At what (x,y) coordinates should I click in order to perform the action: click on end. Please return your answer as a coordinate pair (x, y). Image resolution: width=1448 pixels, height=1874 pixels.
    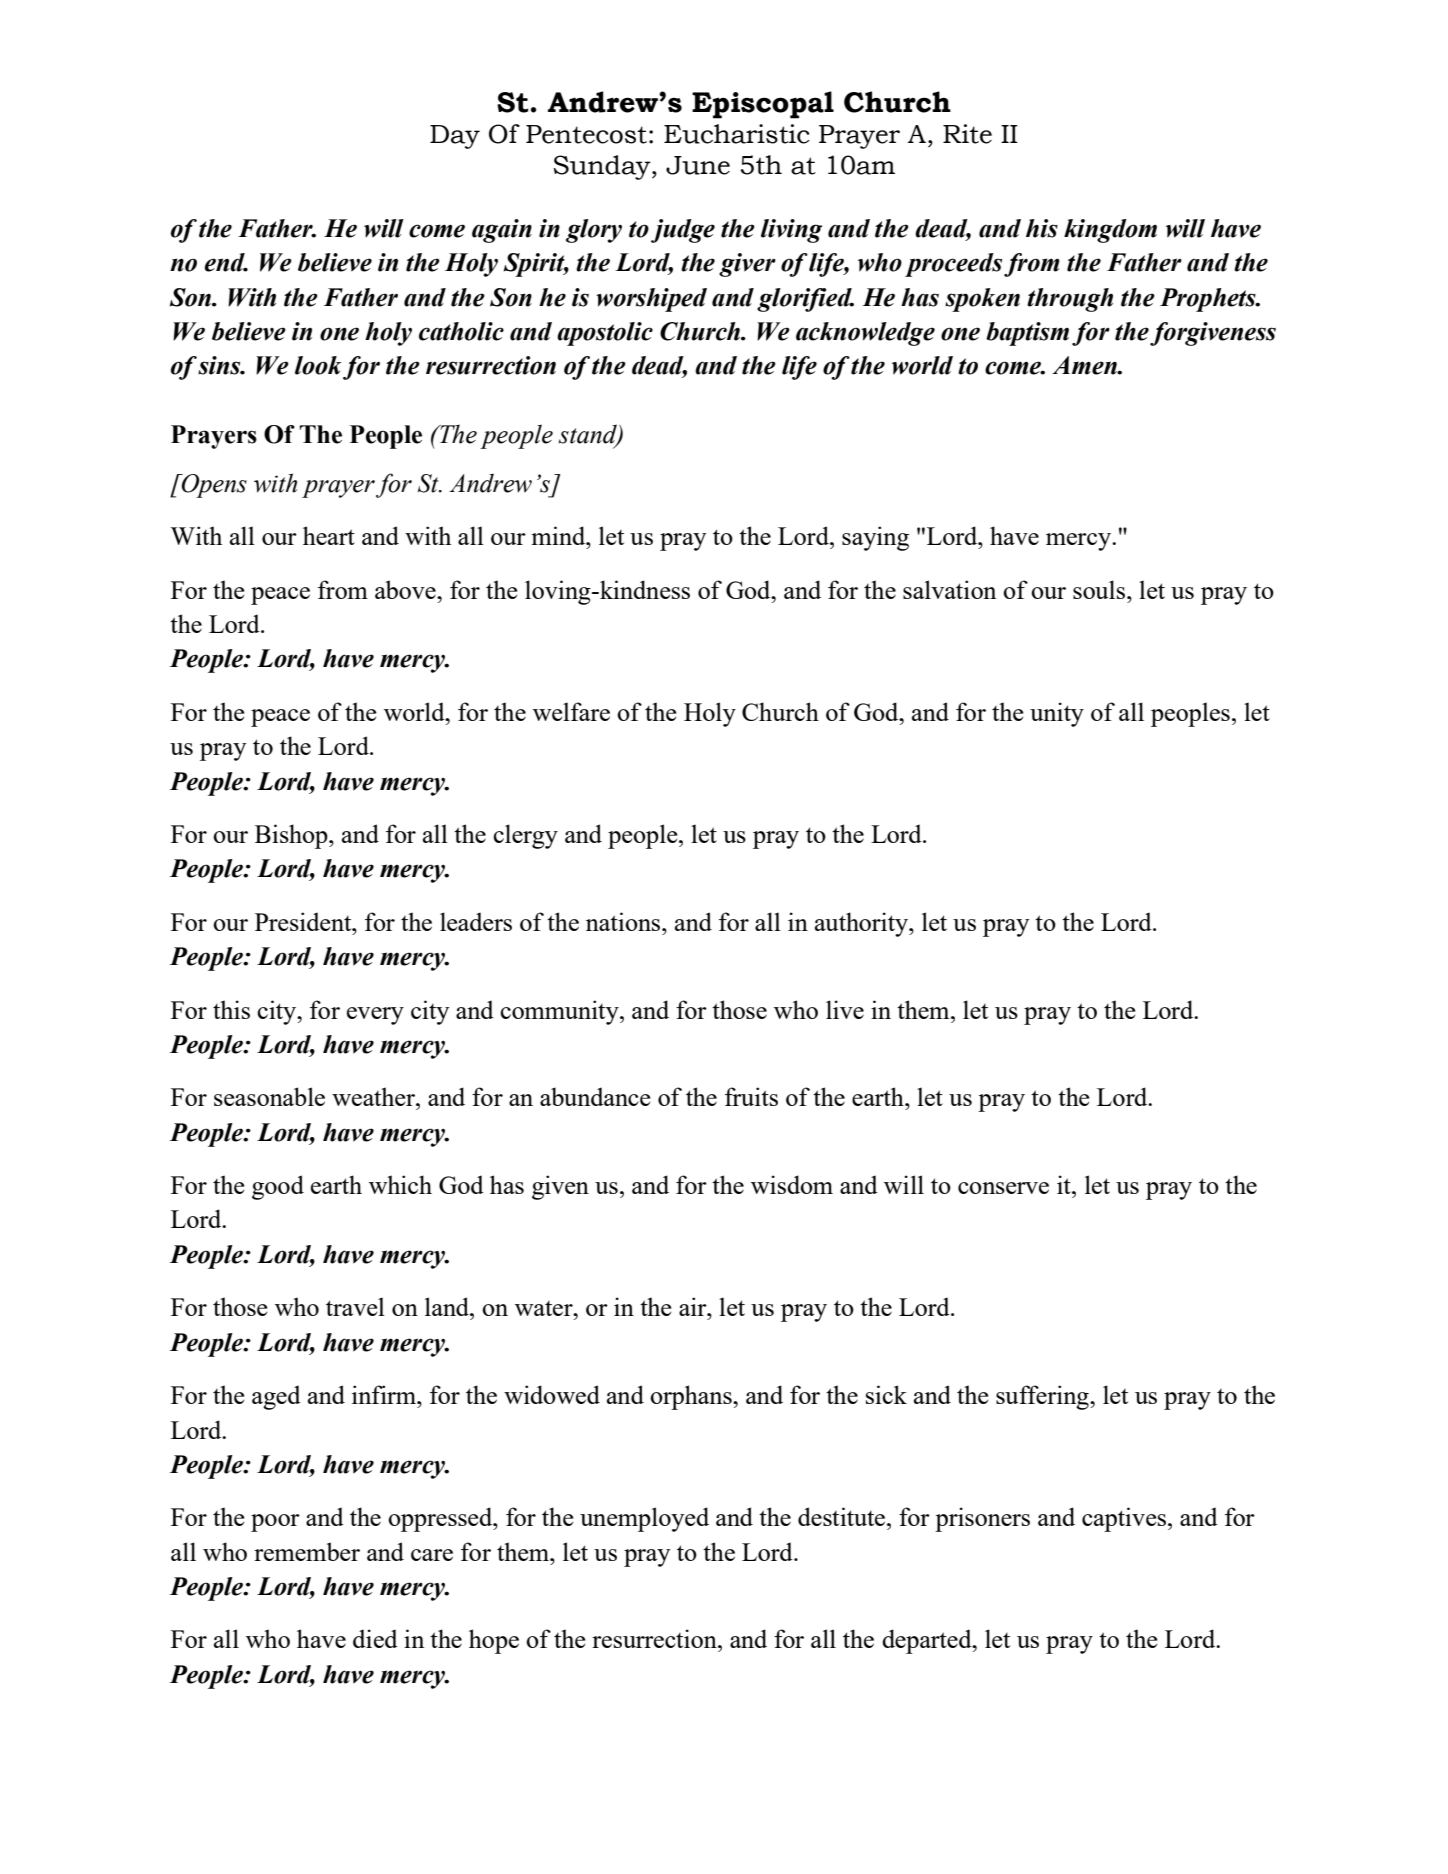
    Looking at the image, I should click on (226, 262).
